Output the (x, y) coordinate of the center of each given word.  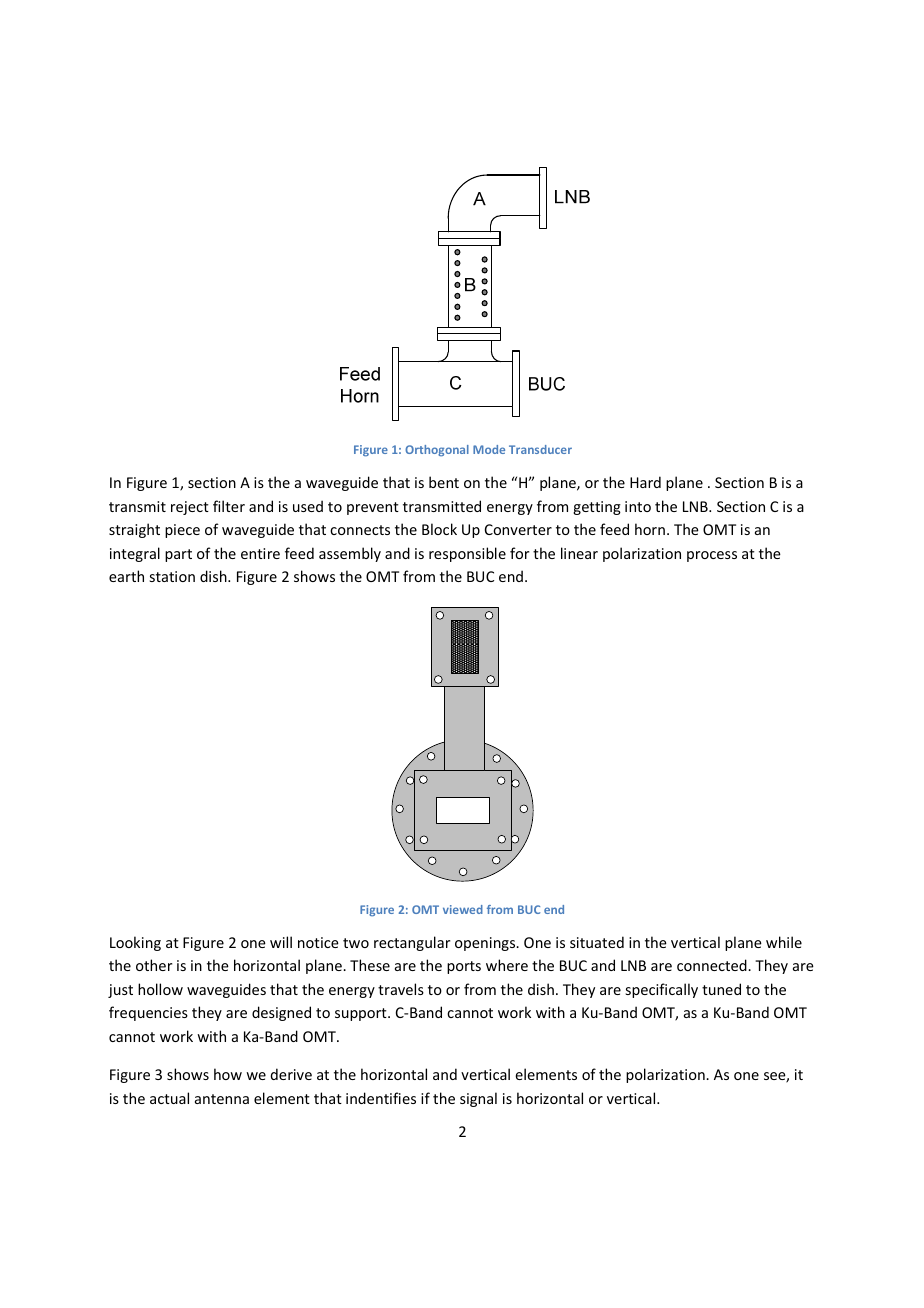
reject (190, 508)
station (172, 576)
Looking (135, 943)
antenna (222, 1099)
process (712, 556)
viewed (463, 909)
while (784, 942)
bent (444, 482)
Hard (645, 482)
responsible (467, 554)
